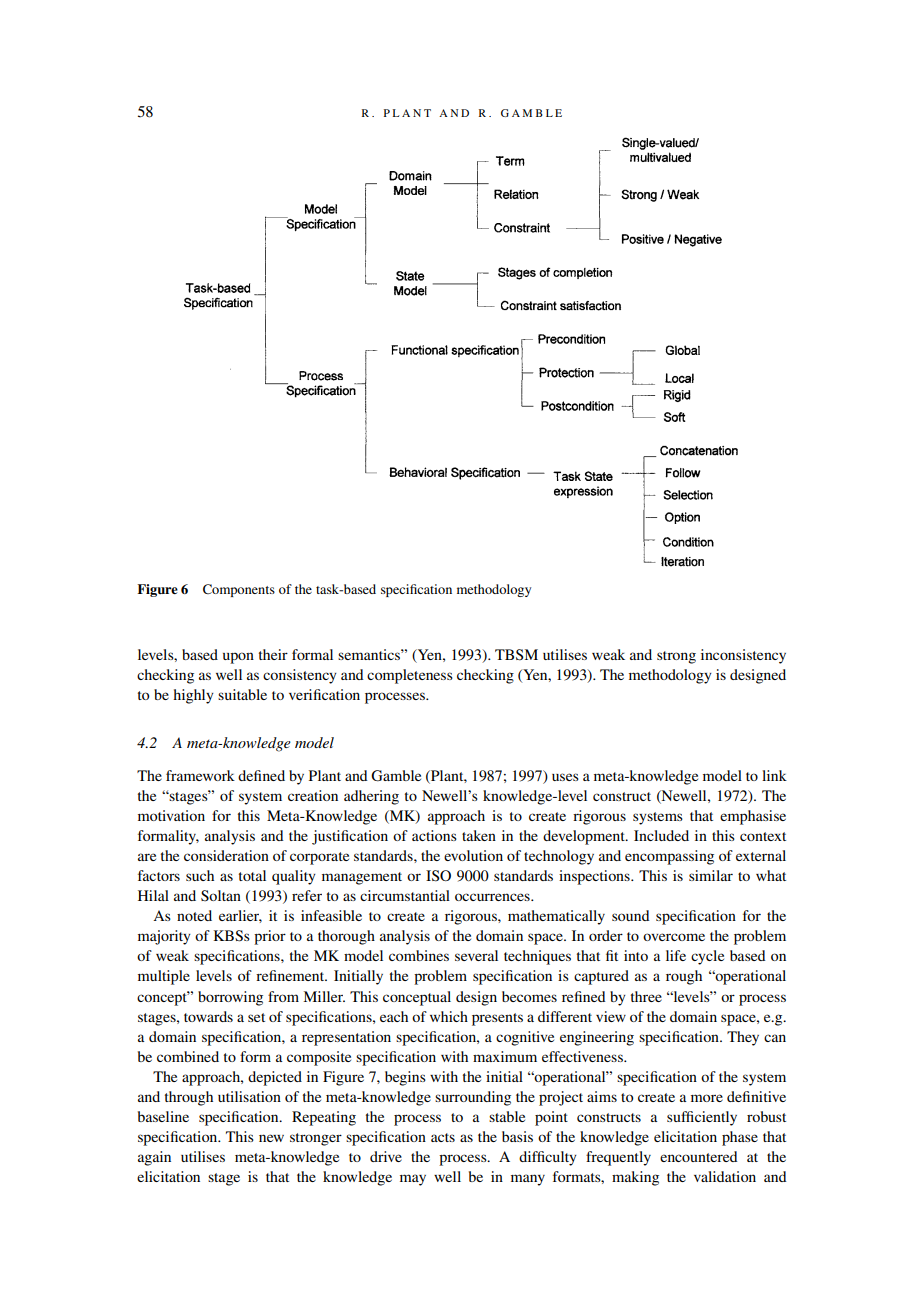 This image has width=924, height=1308. Describe the element at coordinates (449, 1016) in the image. I see `which` at that location.
